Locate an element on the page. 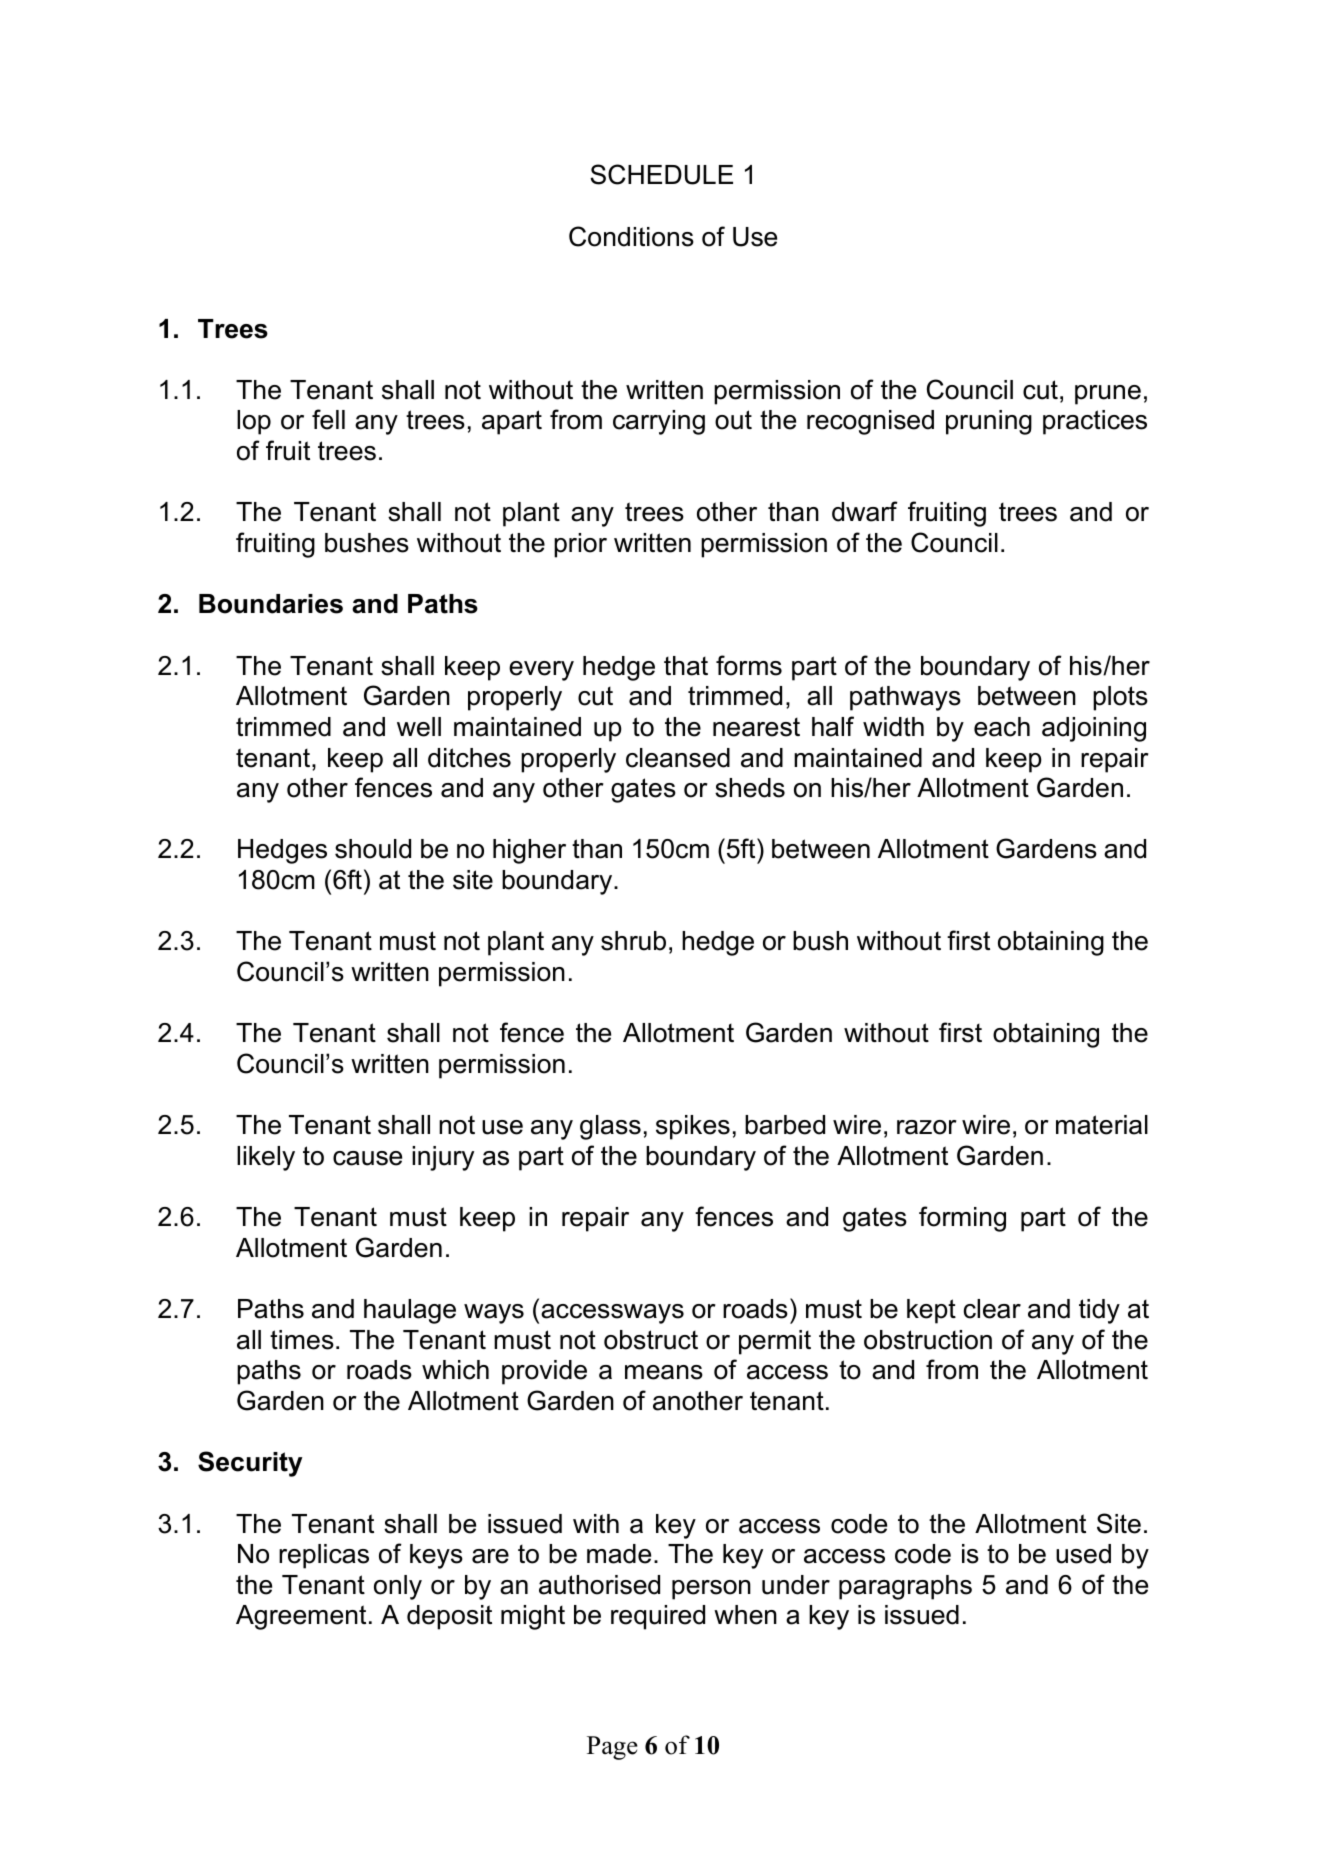 The image size is (1322, 1869). cleansed is located at coordinates (678, 758).
